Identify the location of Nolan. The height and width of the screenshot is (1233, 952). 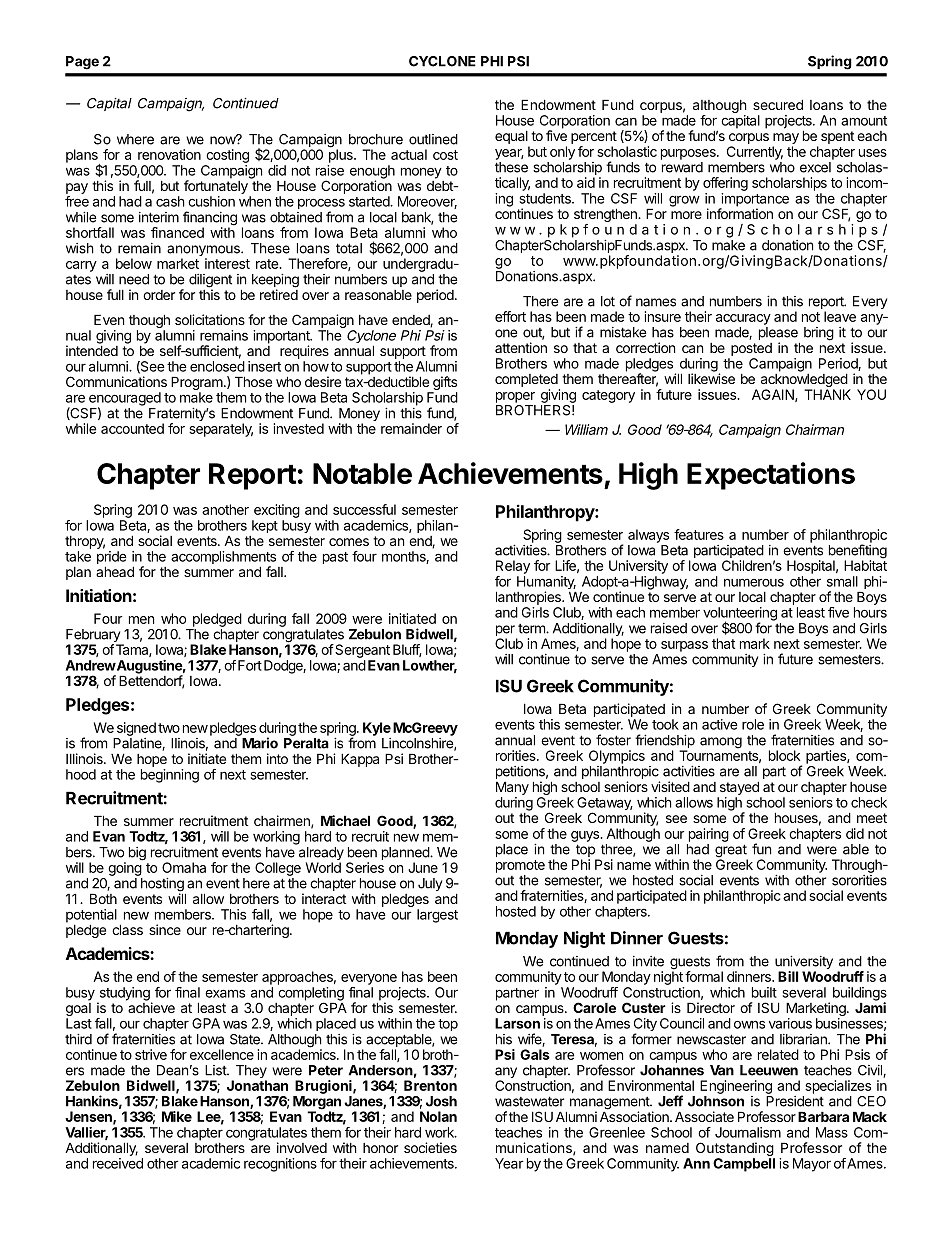
(438, 1116).
